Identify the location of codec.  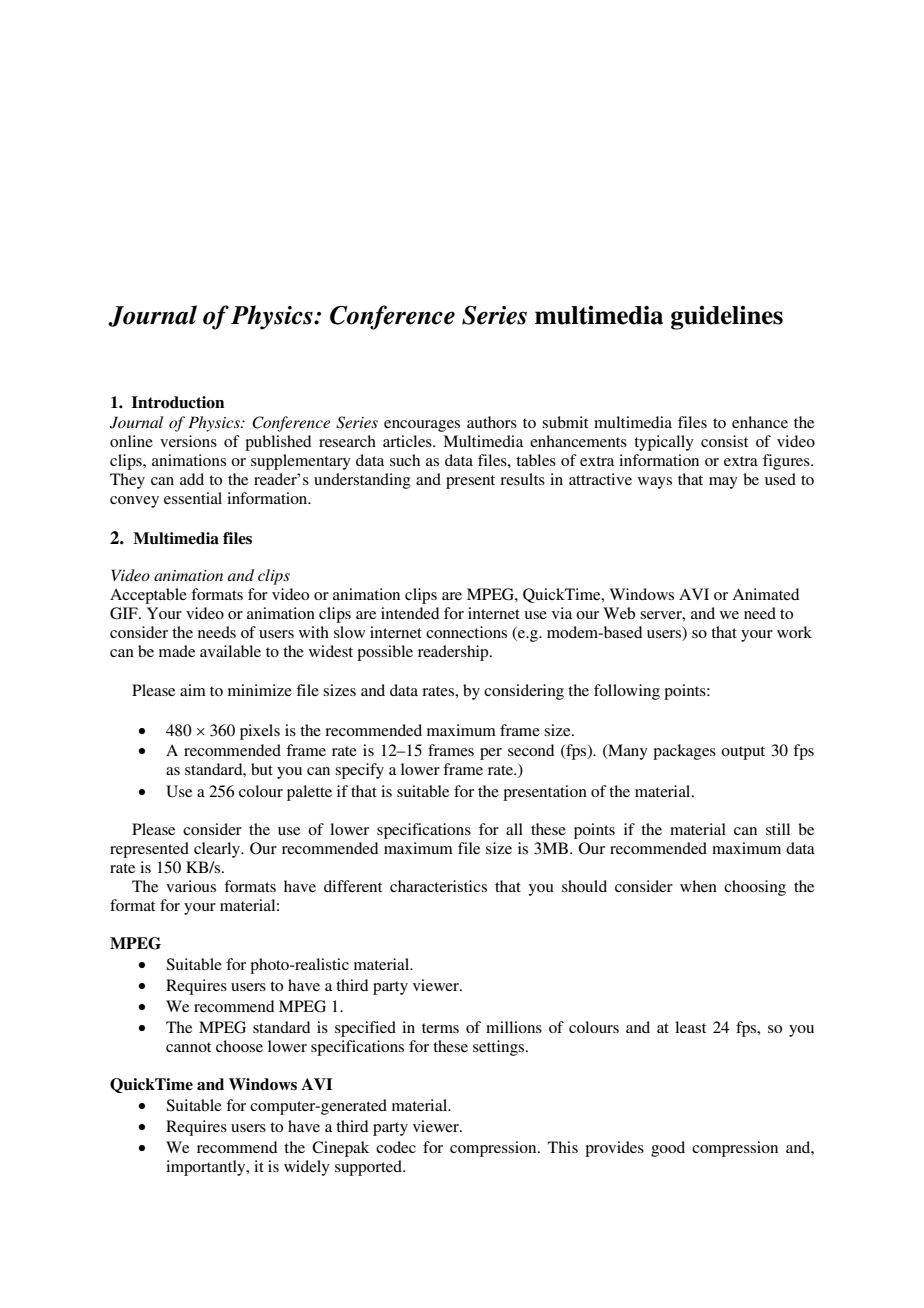
(396, 1147).
